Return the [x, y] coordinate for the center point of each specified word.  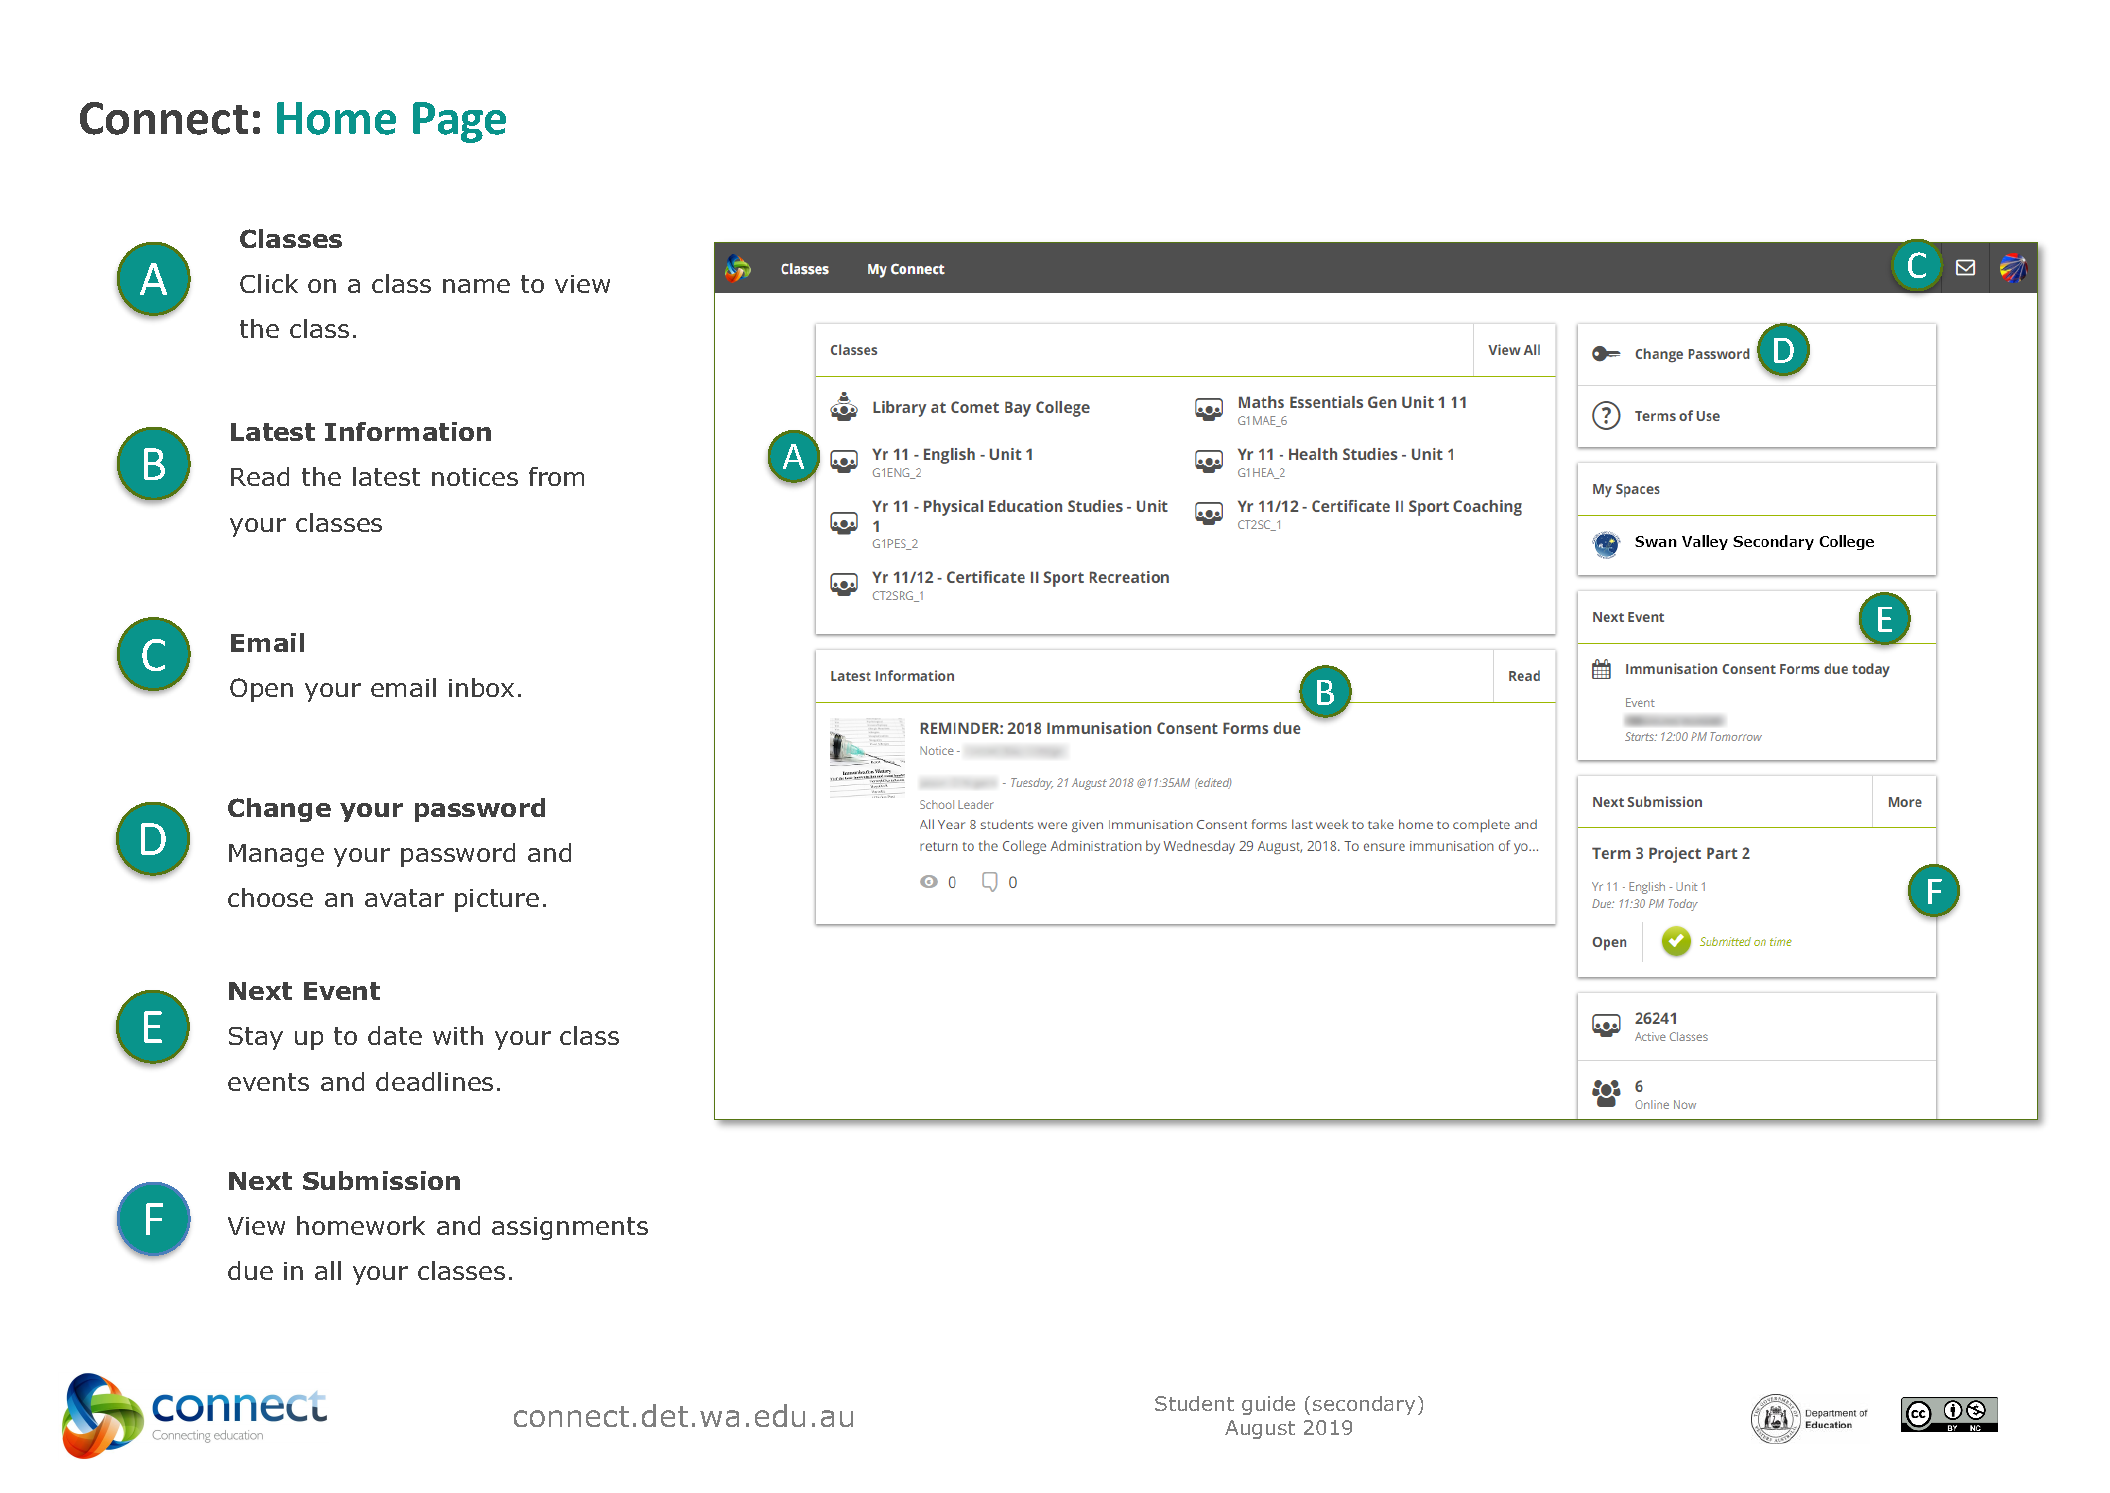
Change [279, 810]
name [476, 286]
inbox [481, 687]
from [556, 476]
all [328, 1270]
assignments [570, 1228]
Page [459, 122]
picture [497, 900]
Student [1194, 1403]
